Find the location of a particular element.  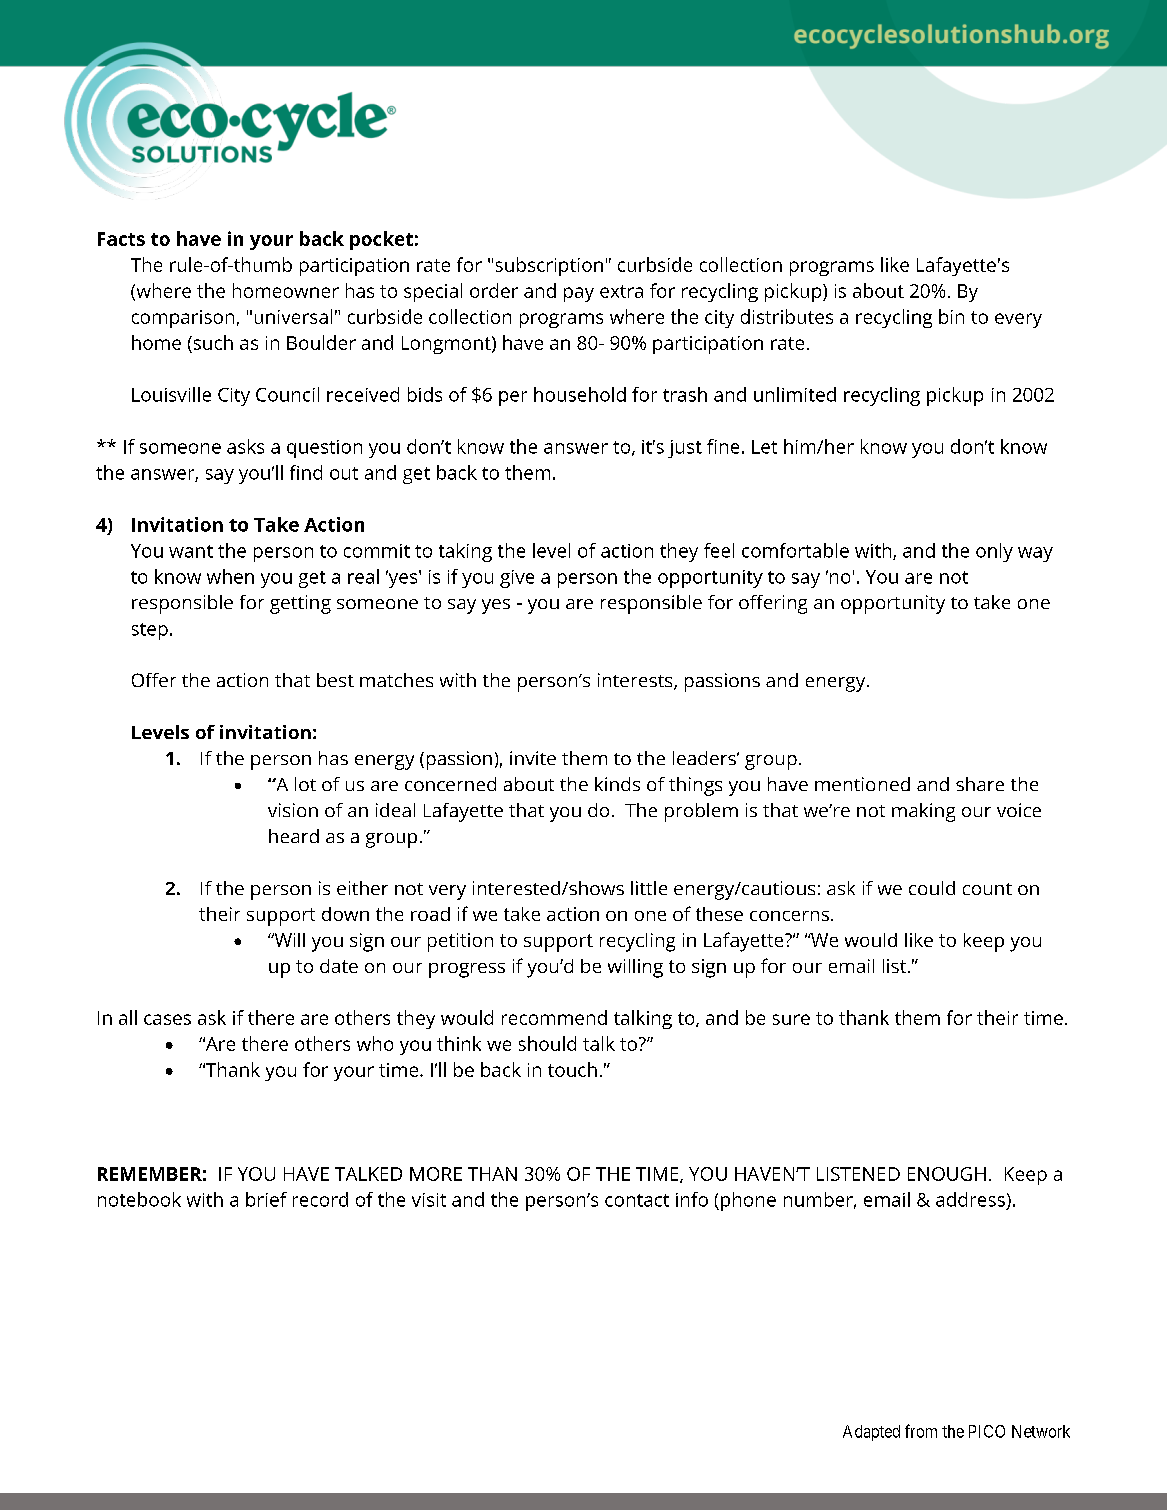

record is located at coordinates (320, 1199).
